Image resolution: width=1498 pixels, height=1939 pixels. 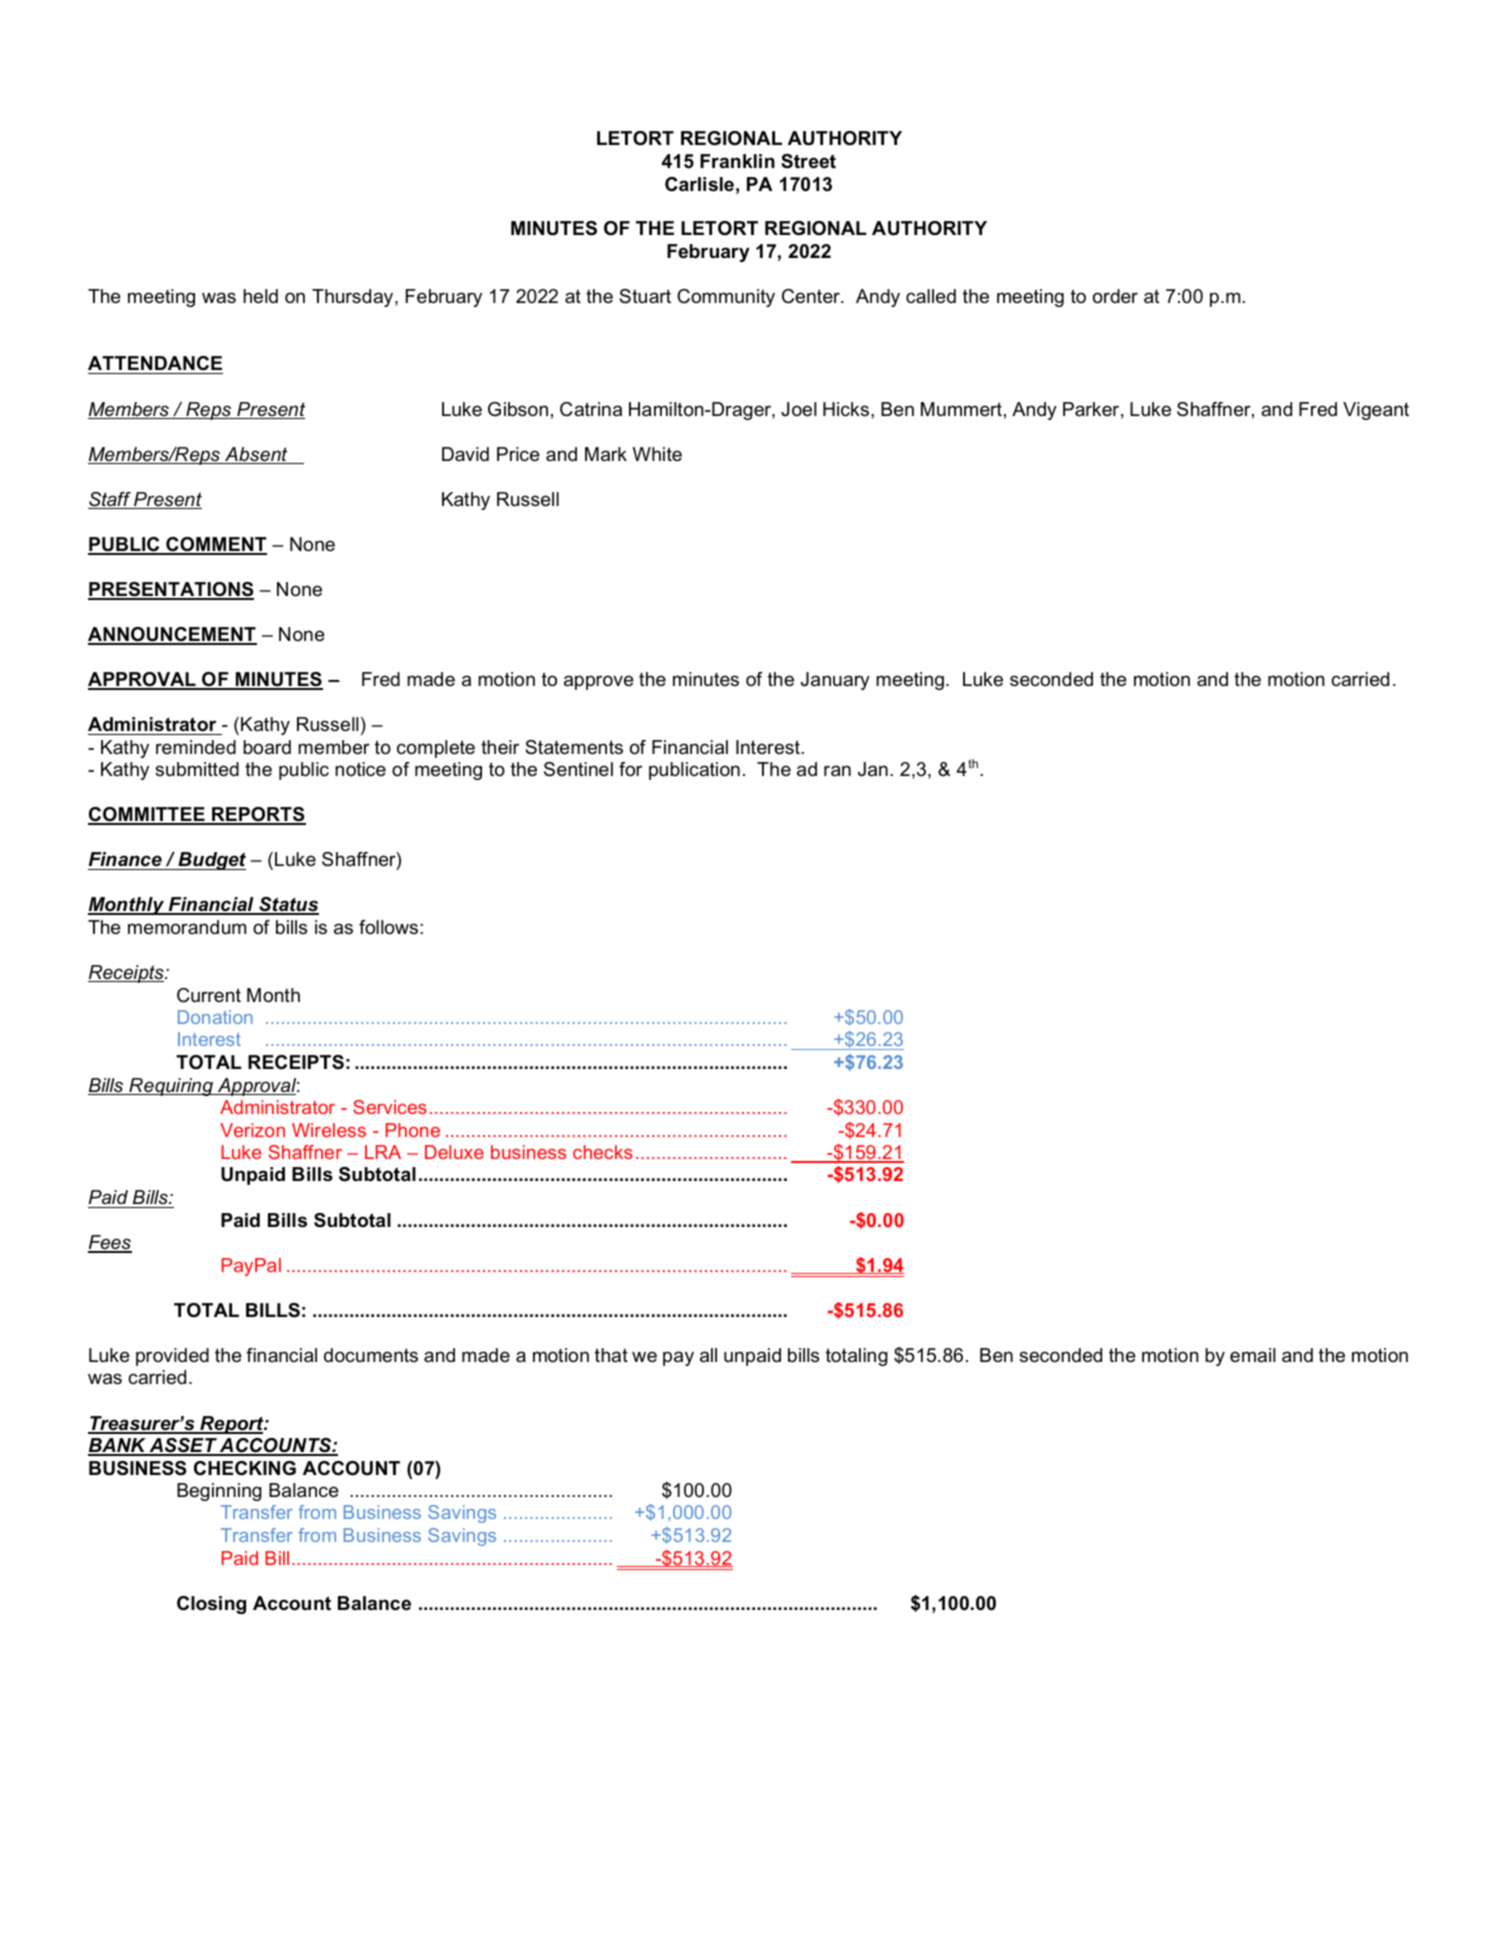 I want to click on email, so click(x=1253, y=1355).
